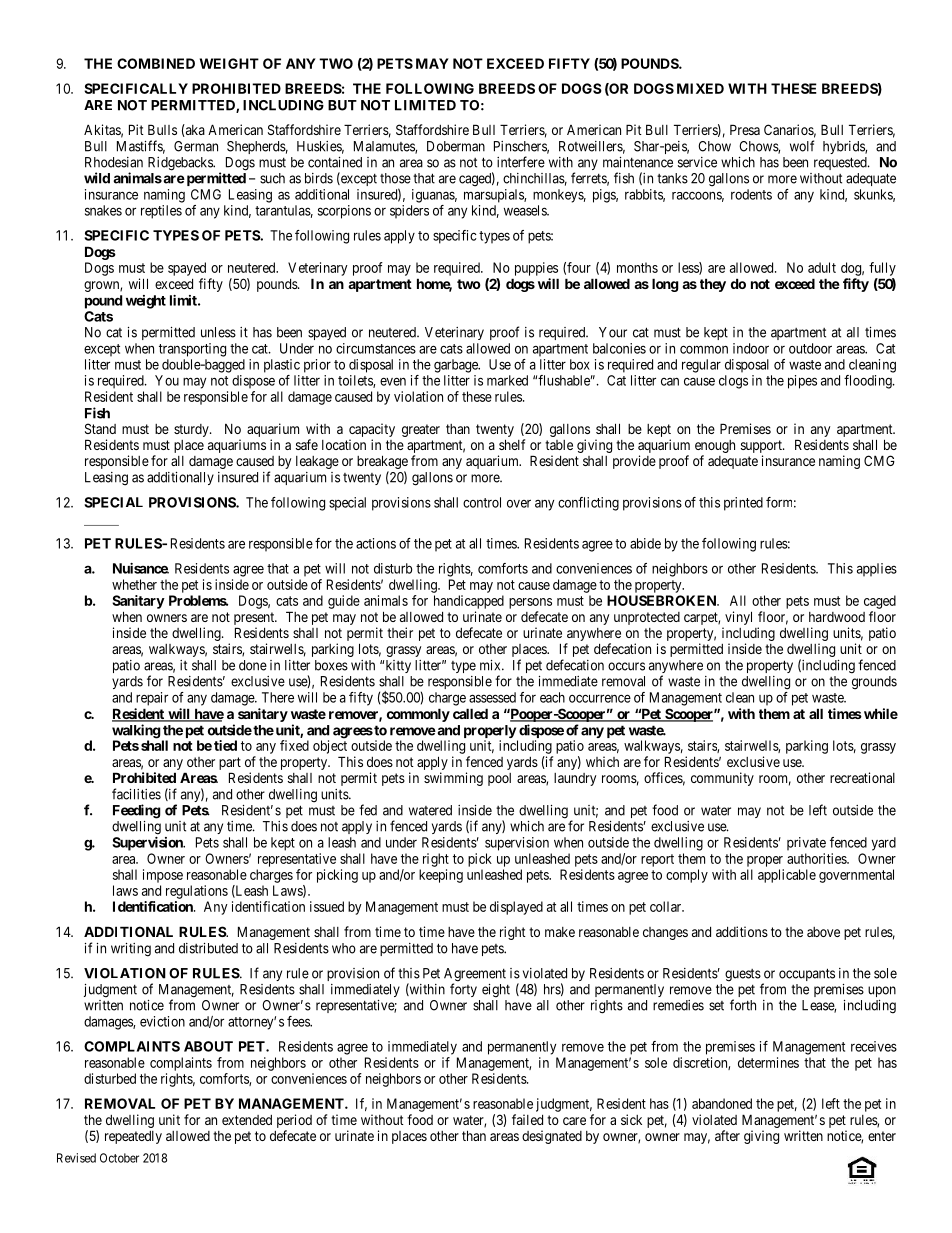  What do you see at coordinates (192, 350) in the document?
I see `transporting` at bounding box center [192, 350].
